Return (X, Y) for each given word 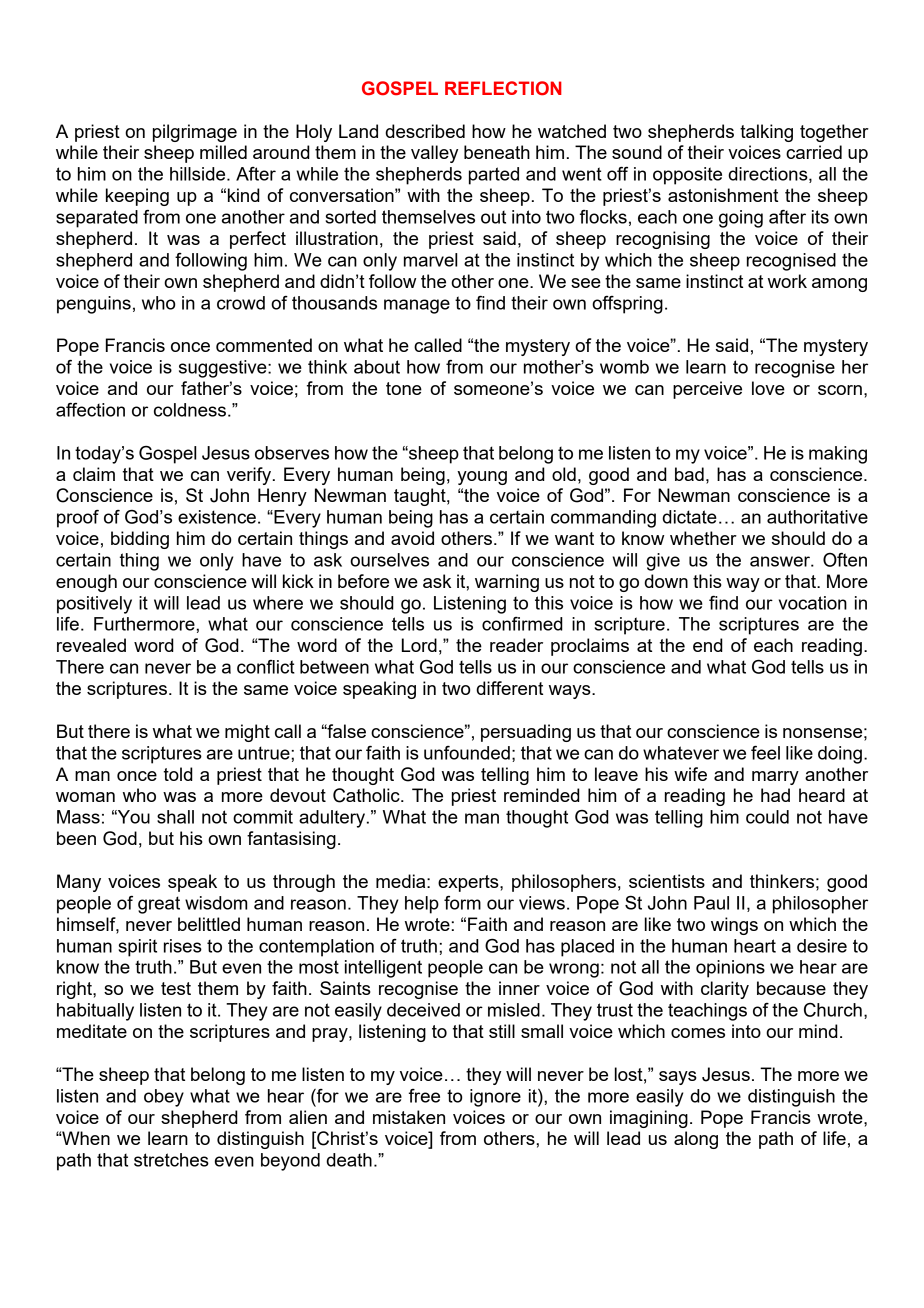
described (425, 131)
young (482, 478)
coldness (190, 410)
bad (689, 474)
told (178, 774)
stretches (171, 1160)
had (775, 795)
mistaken (409, 1117)
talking (766, 133)
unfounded (467, 753)
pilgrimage (195, 133)
